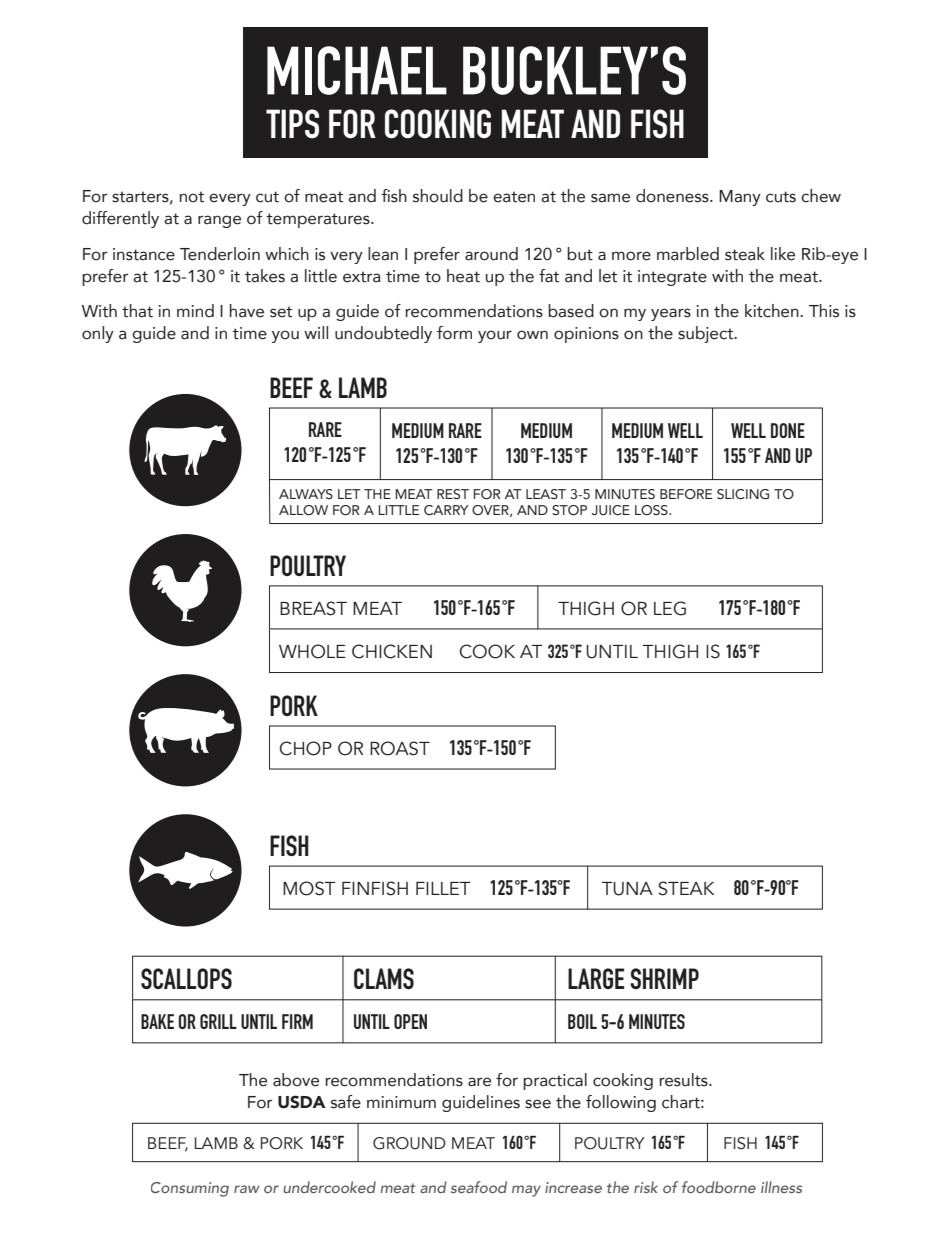 The image size is (952, 1233). What do you see at coordinates (743, 494) in the screenshot?
I see `SLICING` at bounding box center [743, 494].
